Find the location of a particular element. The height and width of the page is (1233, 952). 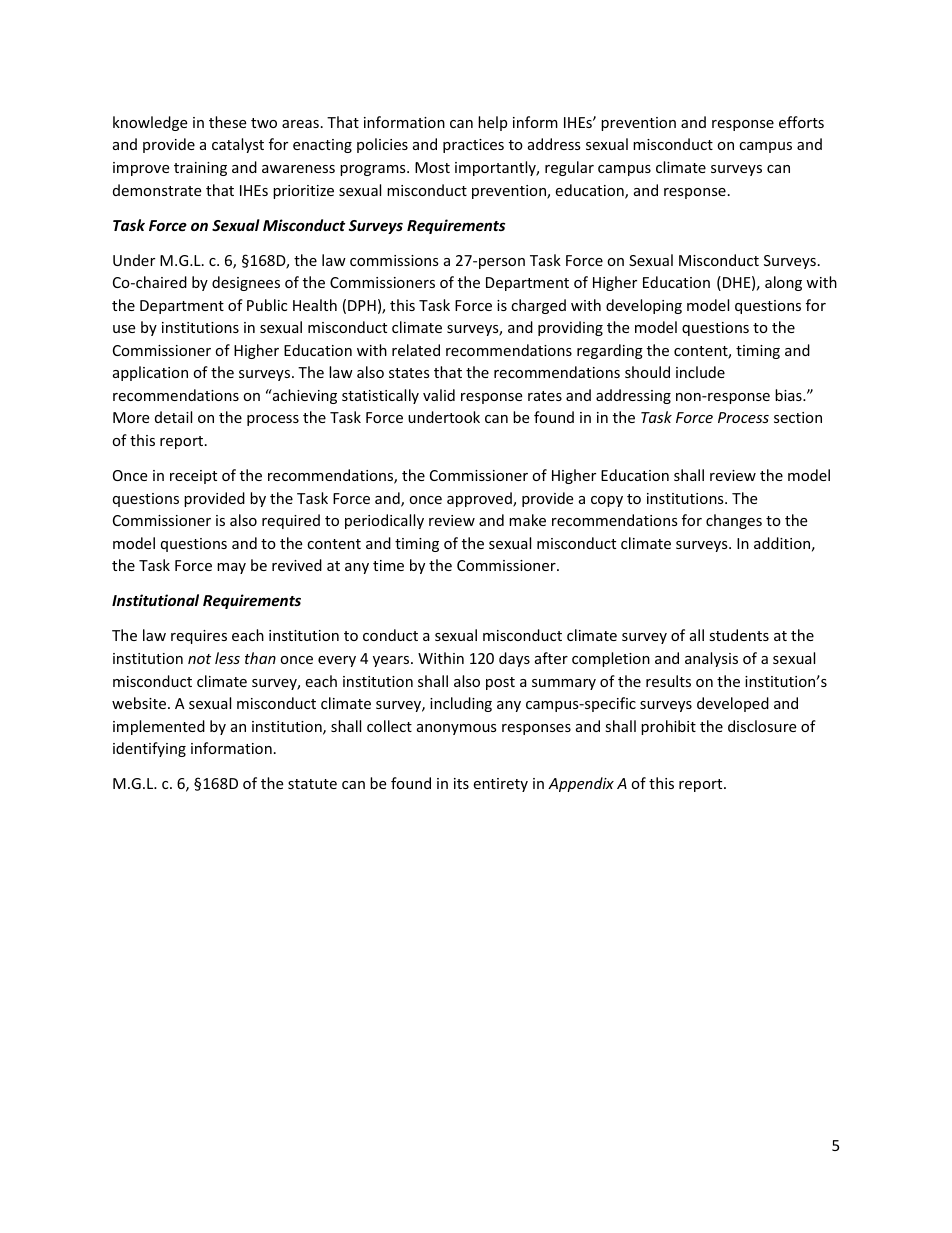

time is located at coordinates (388, 565).
